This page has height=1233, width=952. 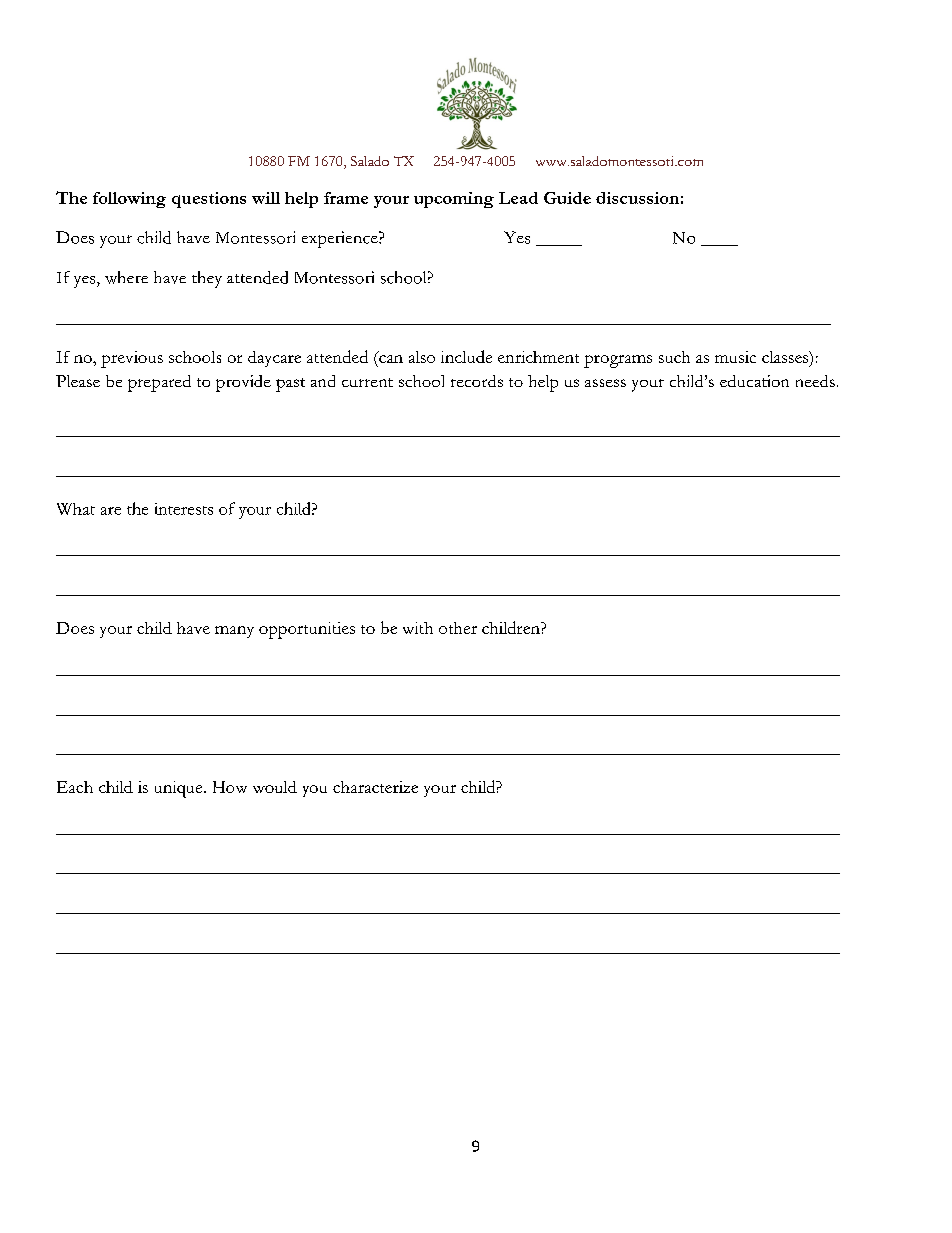 I want to click on Guide, so click(x=567, y=198).
